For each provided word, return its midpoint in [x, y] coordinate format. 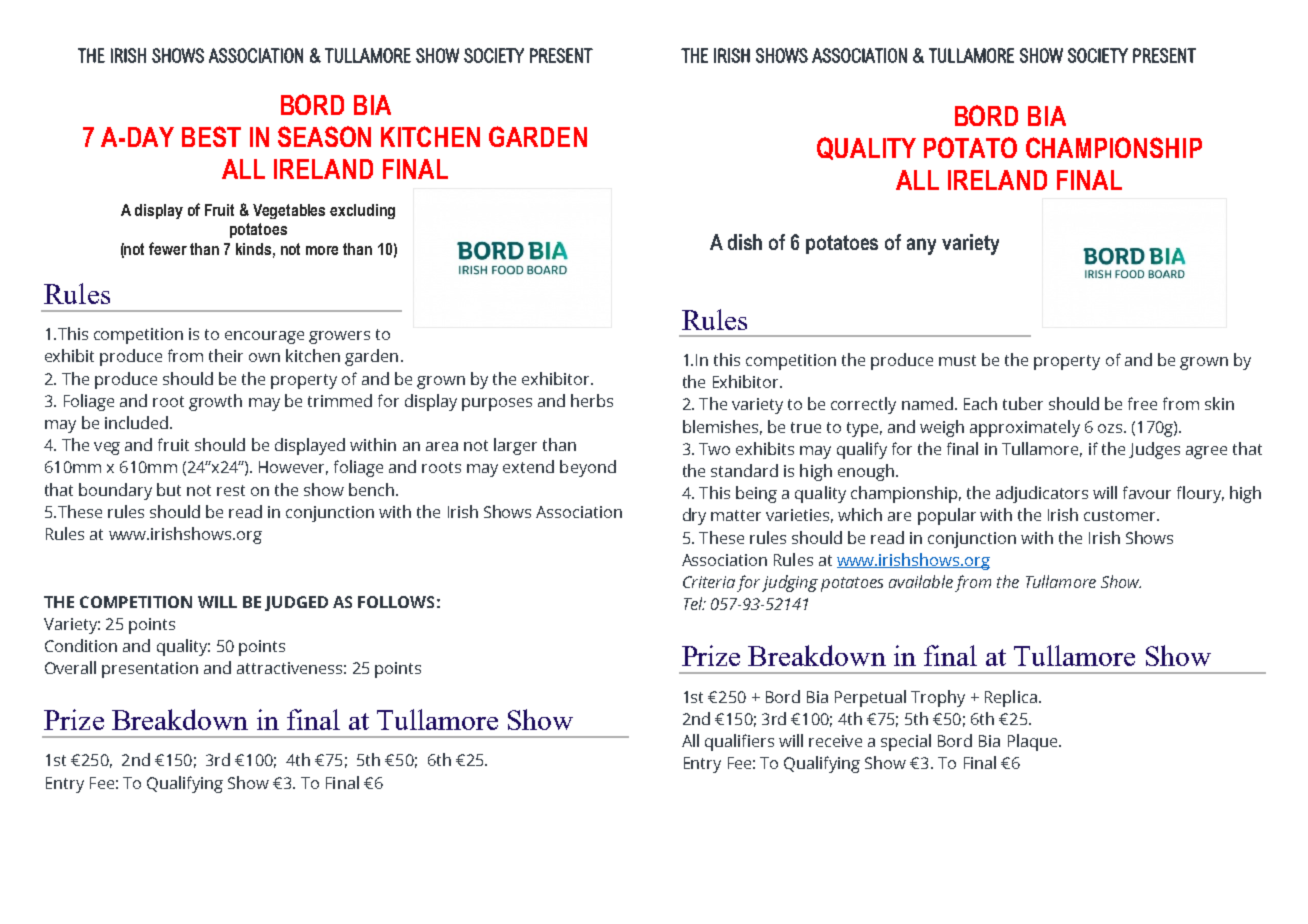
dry [694, 516]
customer [1121, 515]
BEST [211, 136]
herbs [592, 400]
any [921, 246]
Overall [70, 667]
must [957, 360]
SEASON [324, 136]
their [226, 355]
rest [231, 490]
